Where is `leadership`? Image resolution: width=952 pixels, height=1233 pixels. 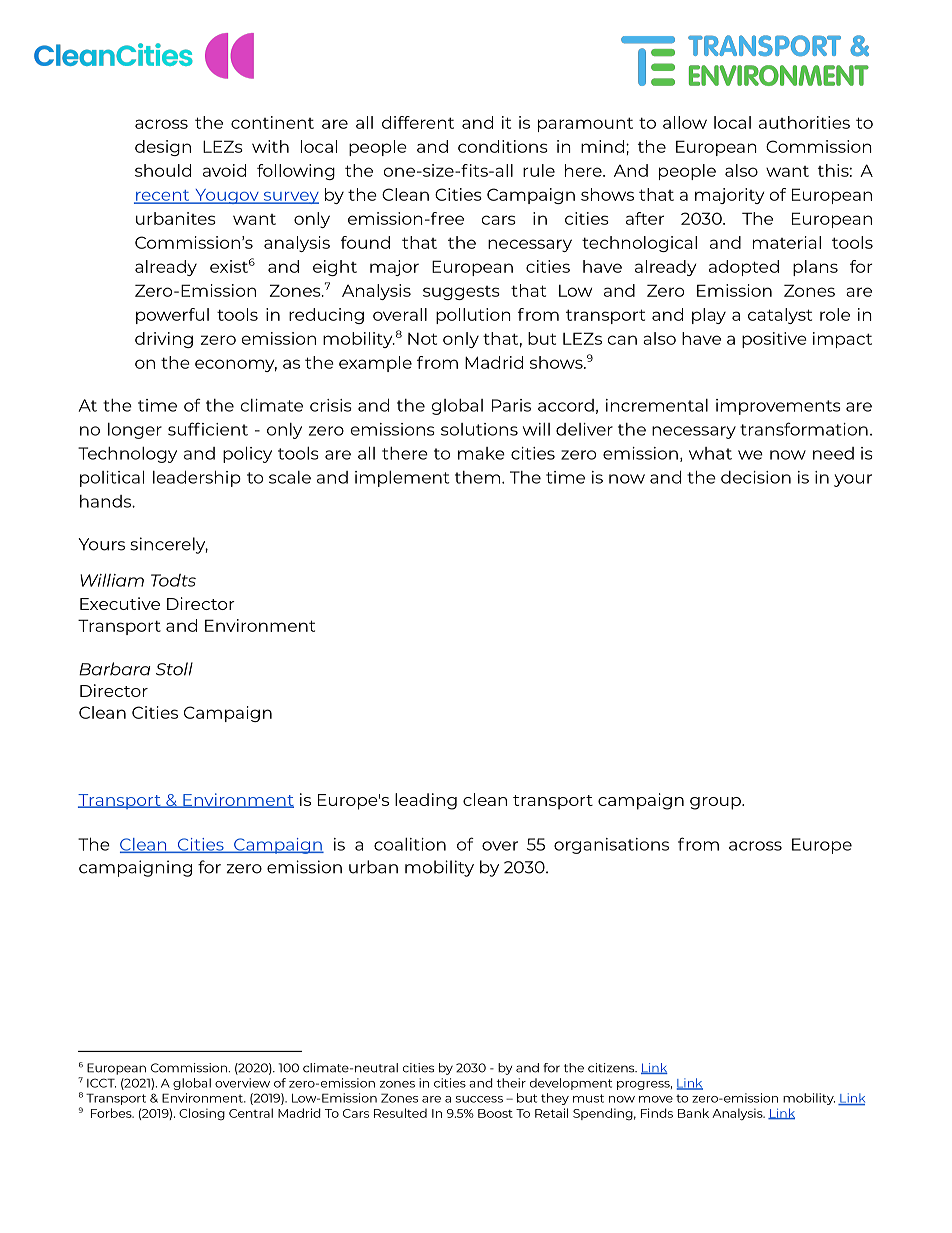 leadership is located at coordinates (197, 478).
